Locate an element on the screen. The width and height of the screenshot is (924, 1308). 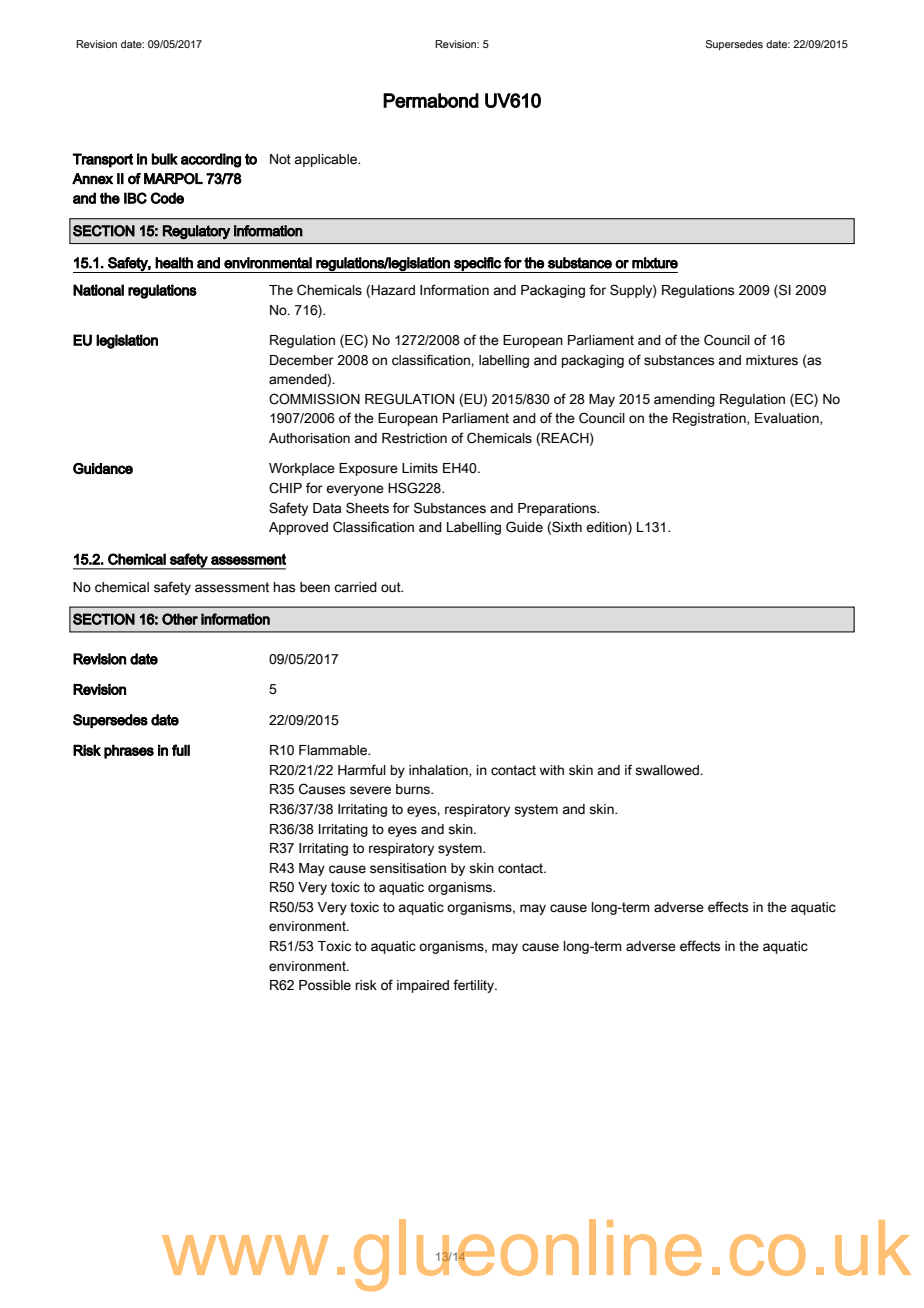
specific is located at coordinates (477, 265).
